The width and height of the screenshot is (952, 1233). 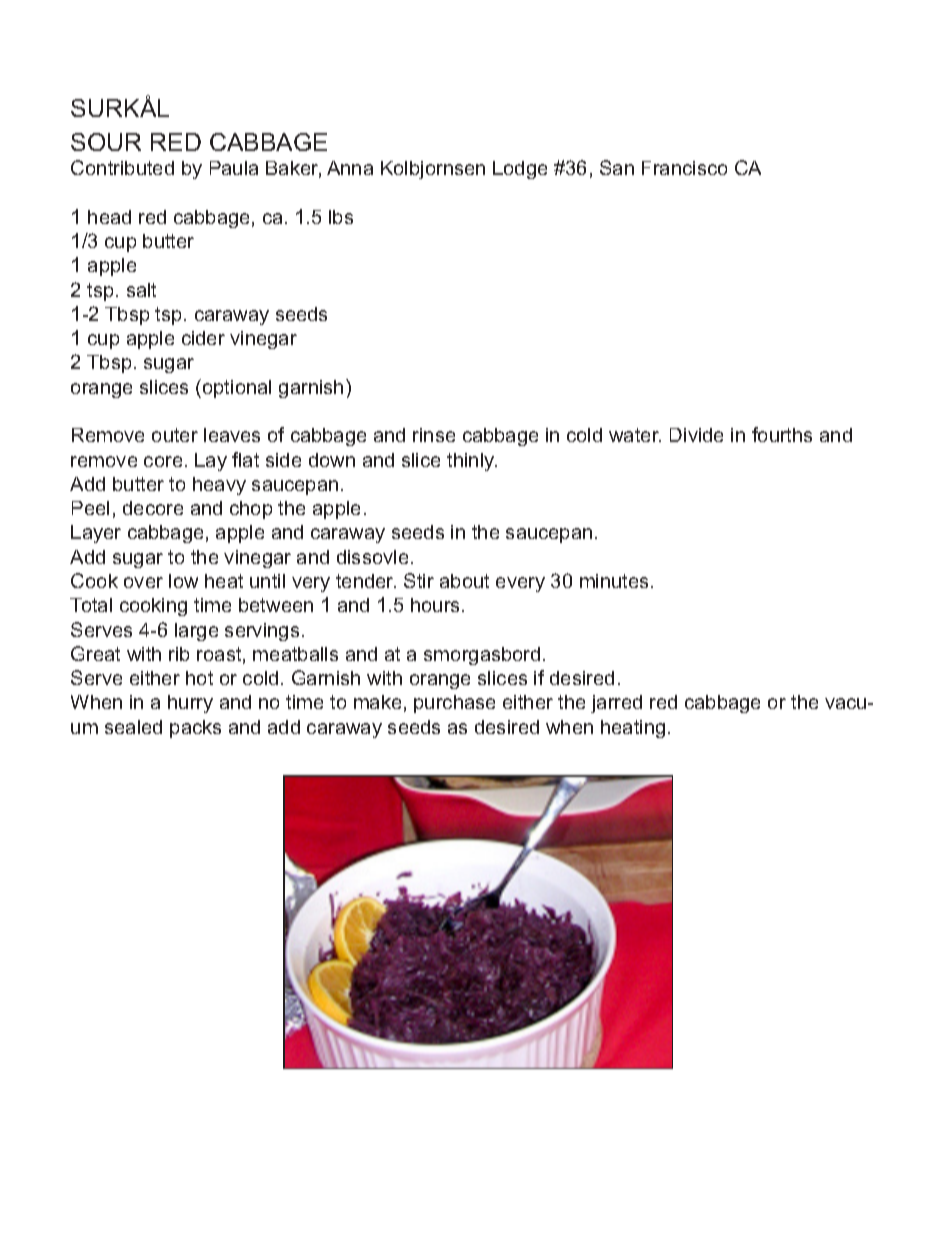 What do you see at coordinates (434, 435) in the screenshot?
I see `rinse` at bounding box center [434, 435].
